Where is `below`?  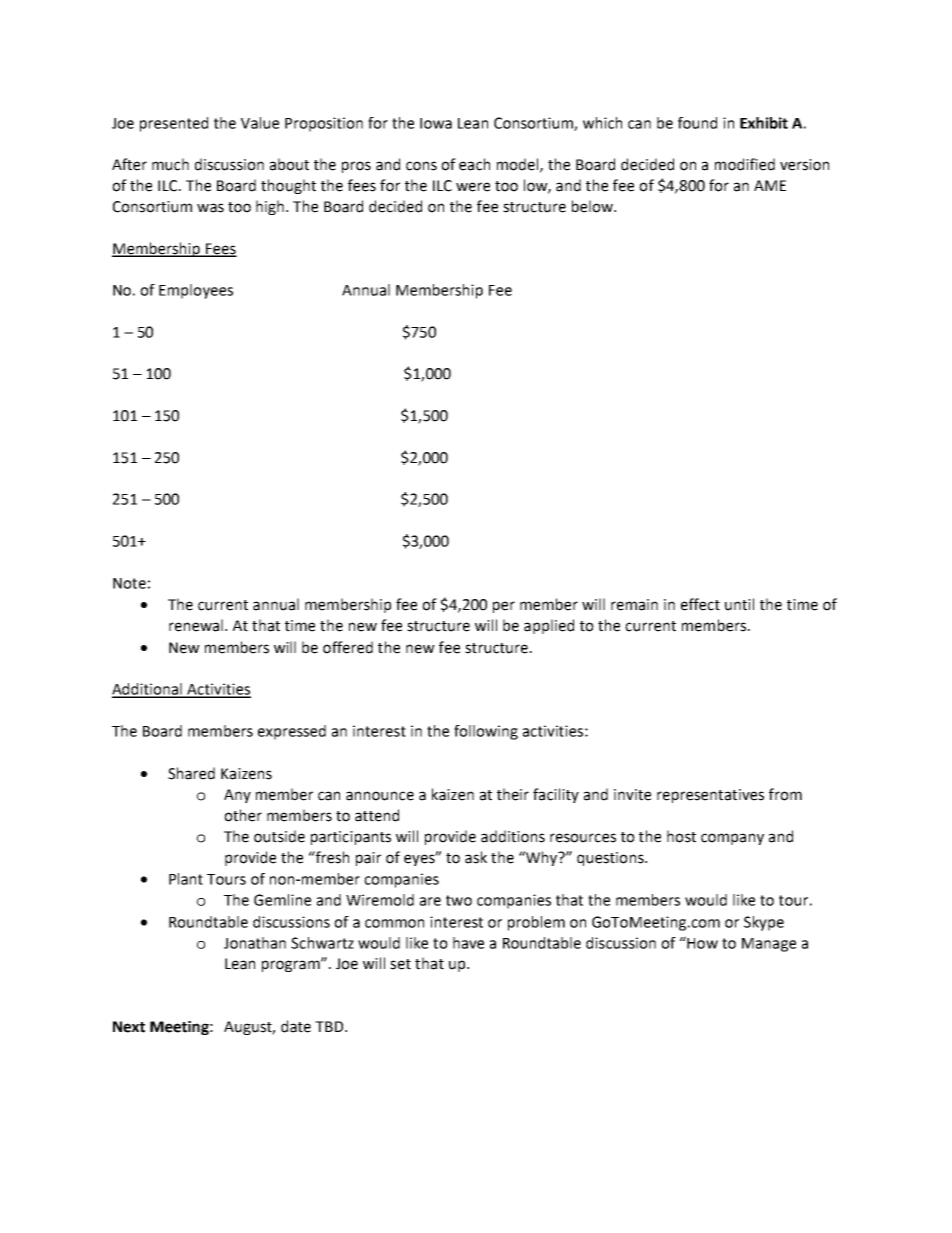 below is located at coordinates (593, 206).
